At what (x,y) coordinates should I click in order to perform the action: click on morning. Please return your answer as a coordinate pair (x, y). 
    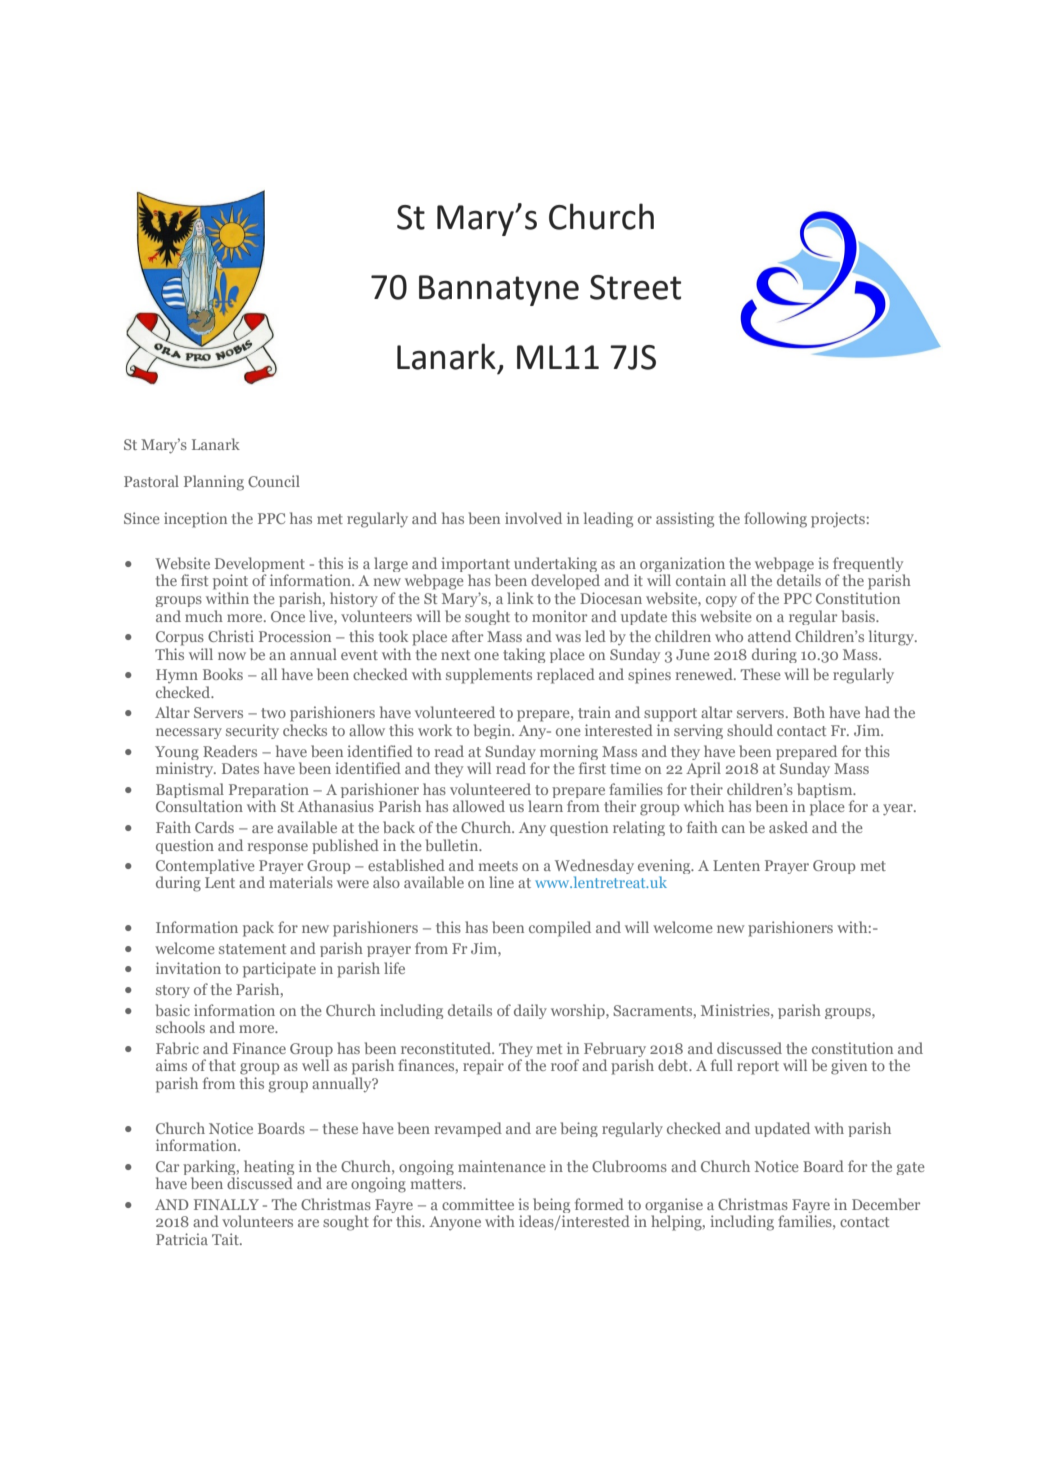
    Looking at the image, I should click on (569, 752).
